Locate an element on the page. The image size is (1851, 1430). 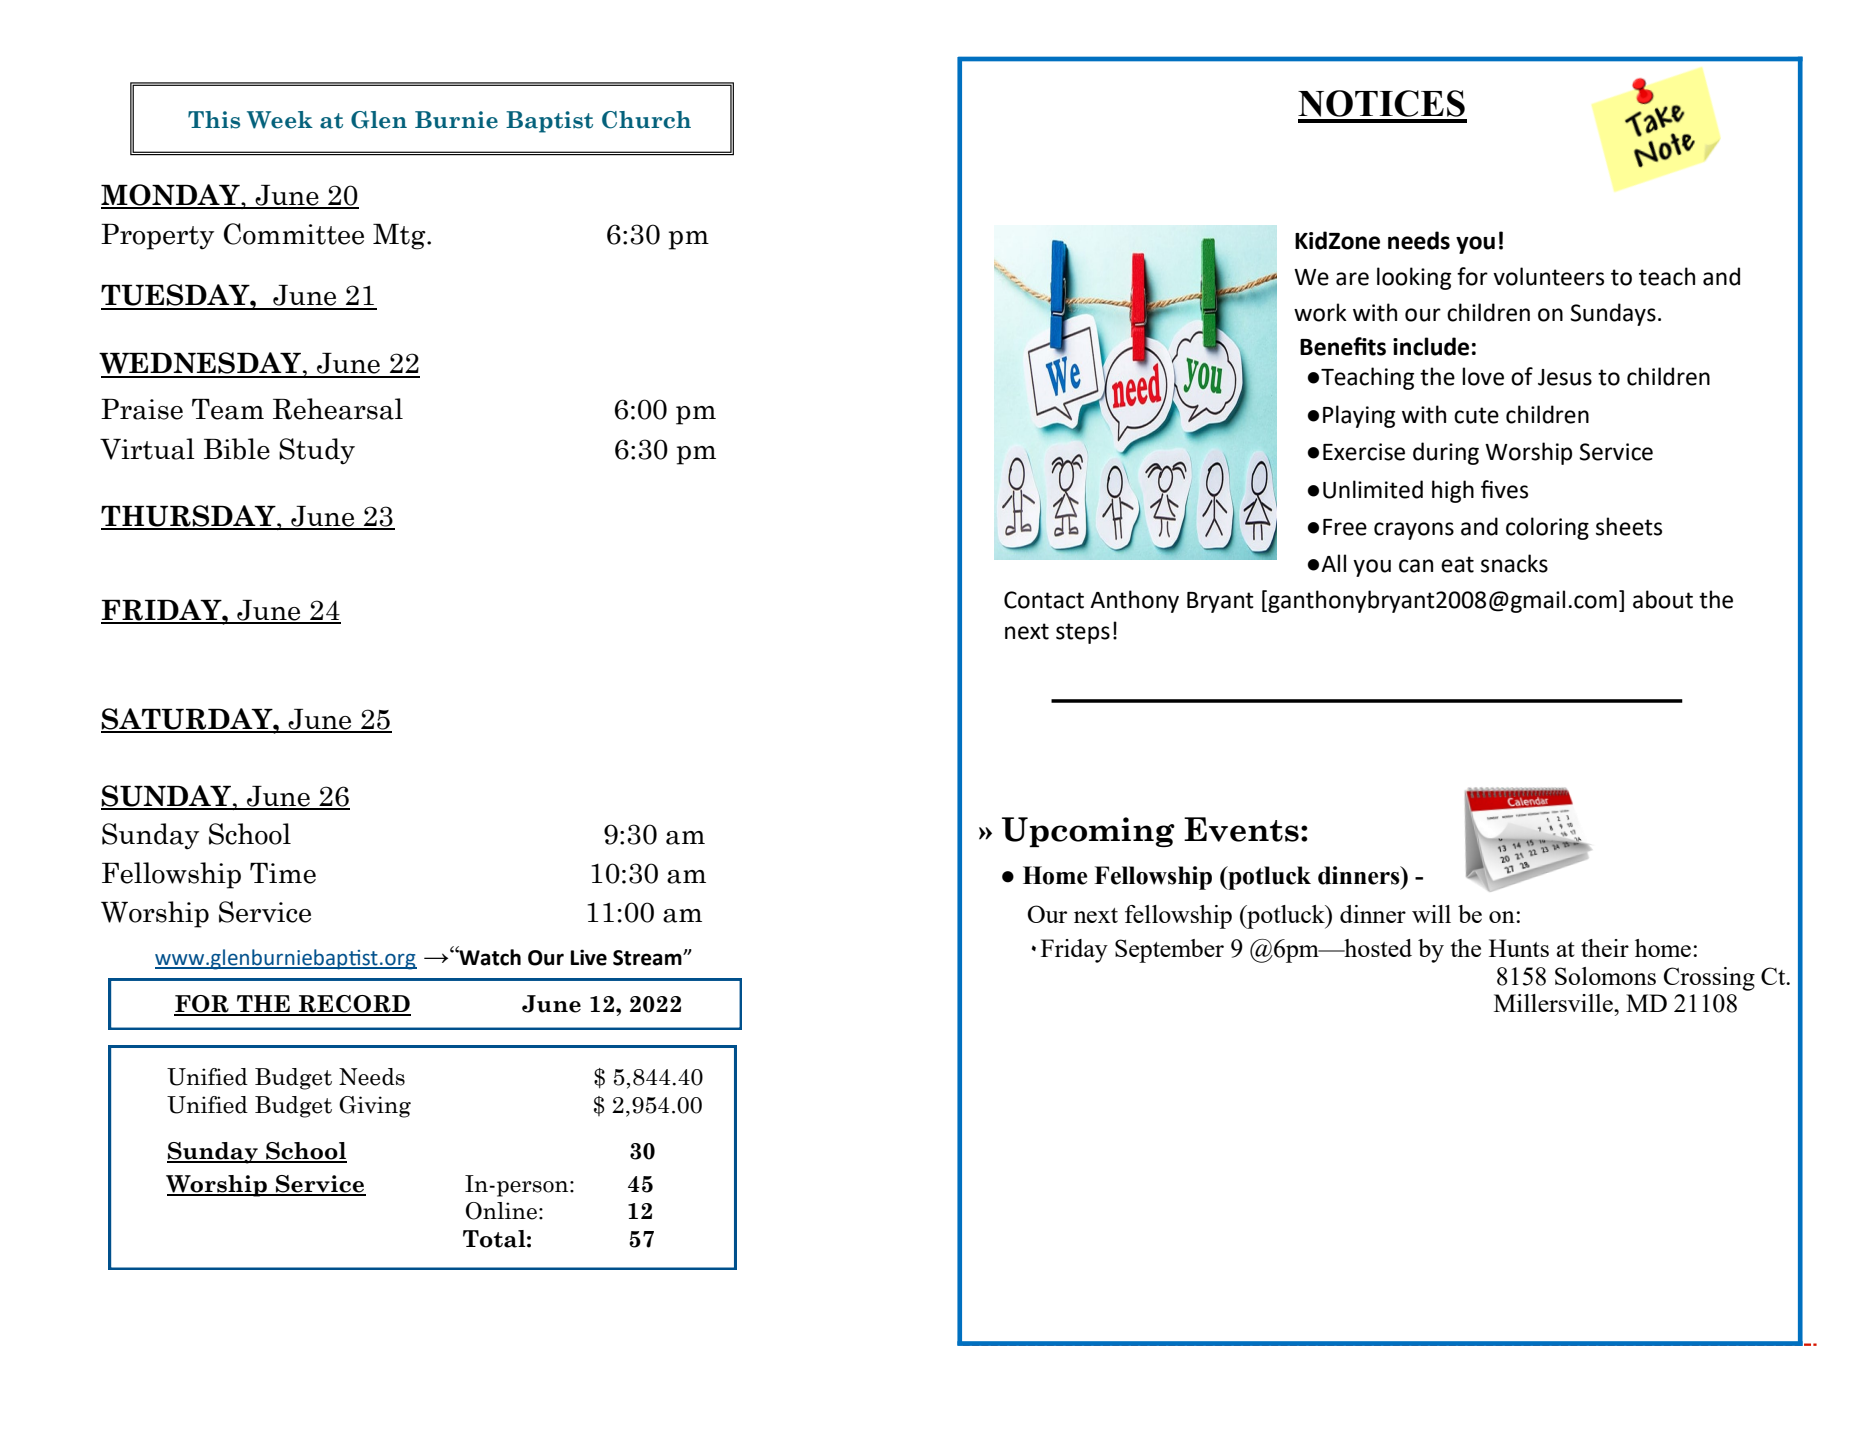
Church is located at coordinates (646, 120).
